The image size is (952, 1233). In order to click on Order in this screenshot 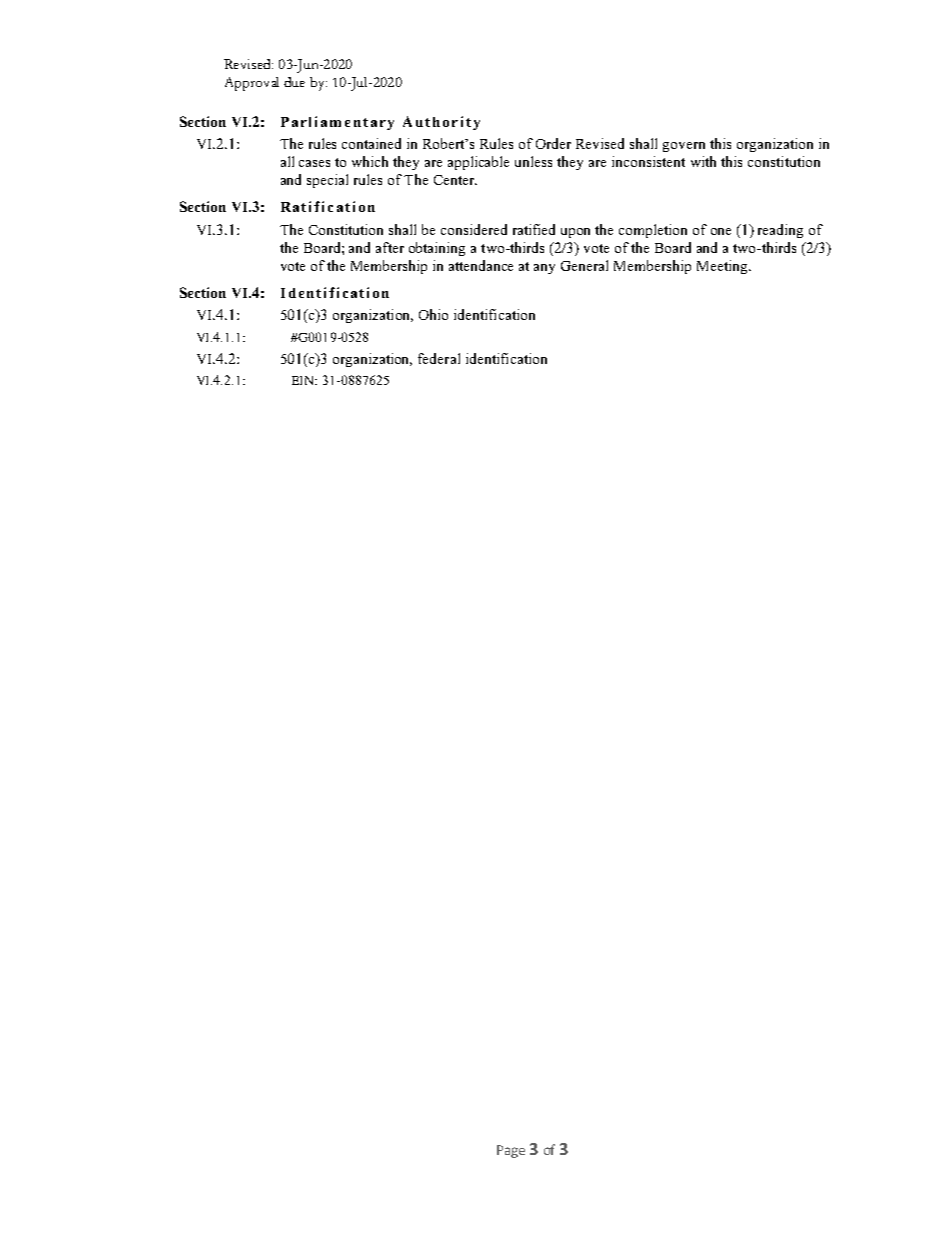, I will do `click(553, 143)`.
